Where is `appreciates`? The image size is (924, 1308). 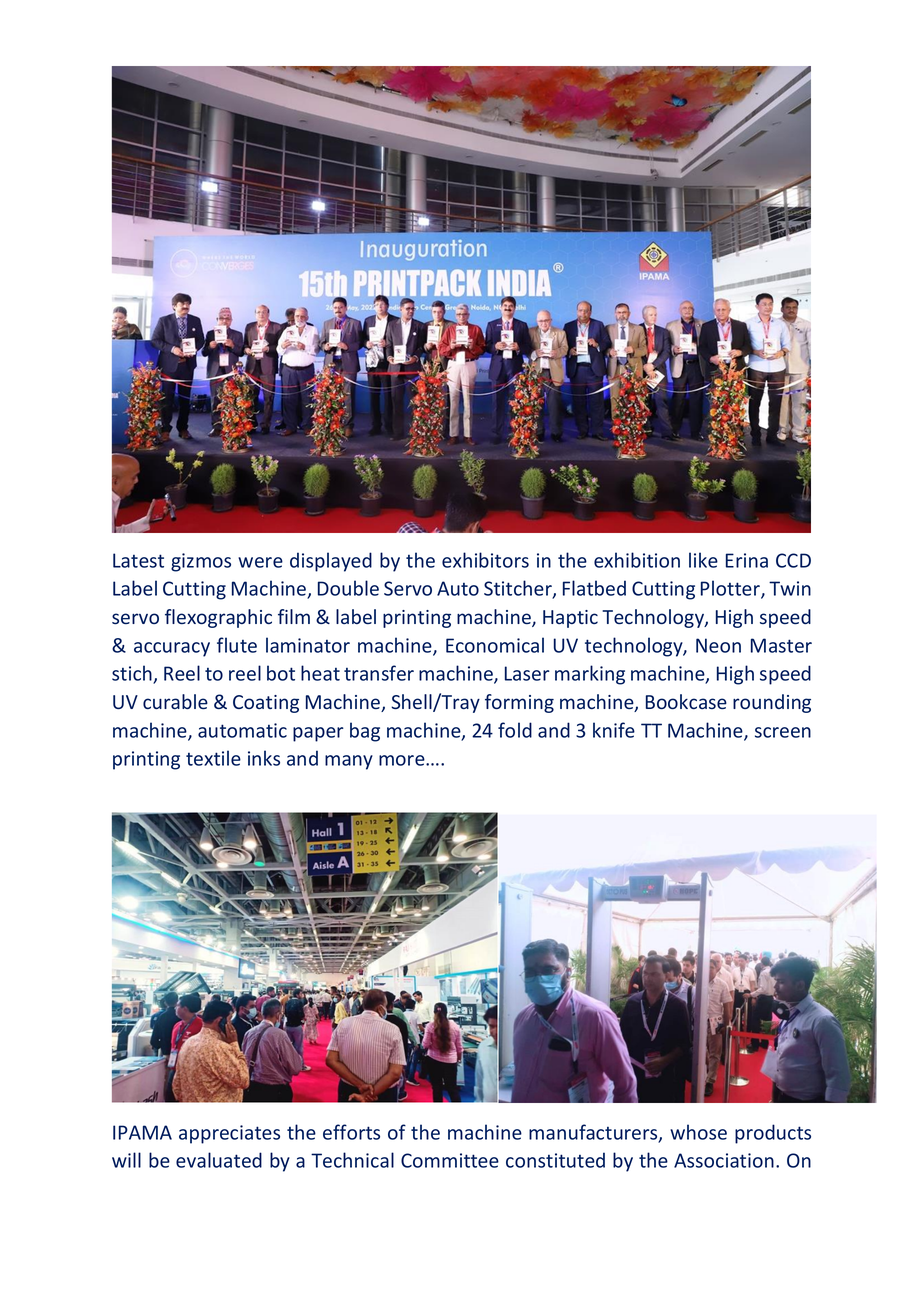
appreciates is located at coordinates (229, 1134).
